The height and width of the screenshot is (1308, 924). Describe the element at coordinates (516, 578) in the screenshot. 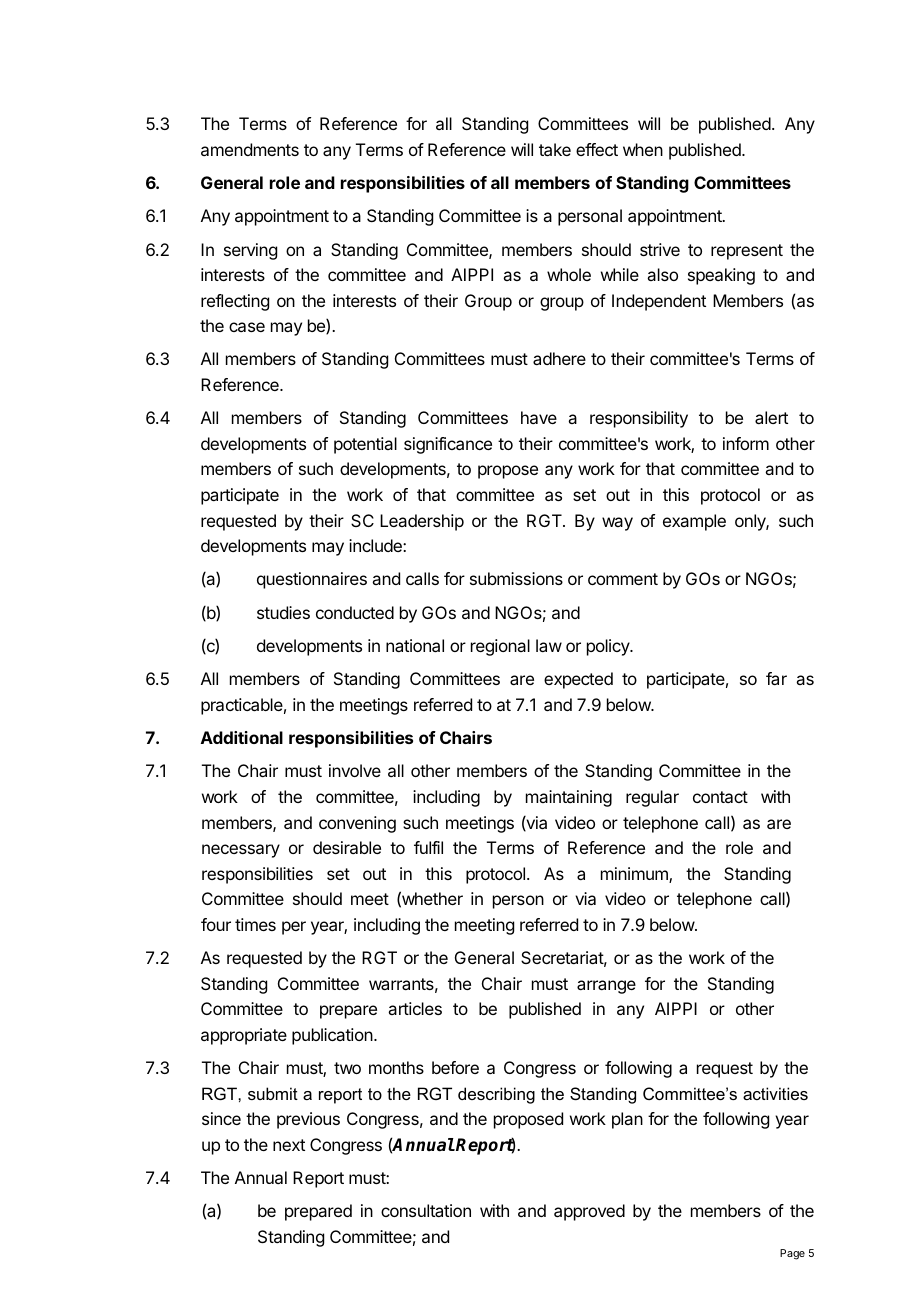

I see `submissions` at that location.
